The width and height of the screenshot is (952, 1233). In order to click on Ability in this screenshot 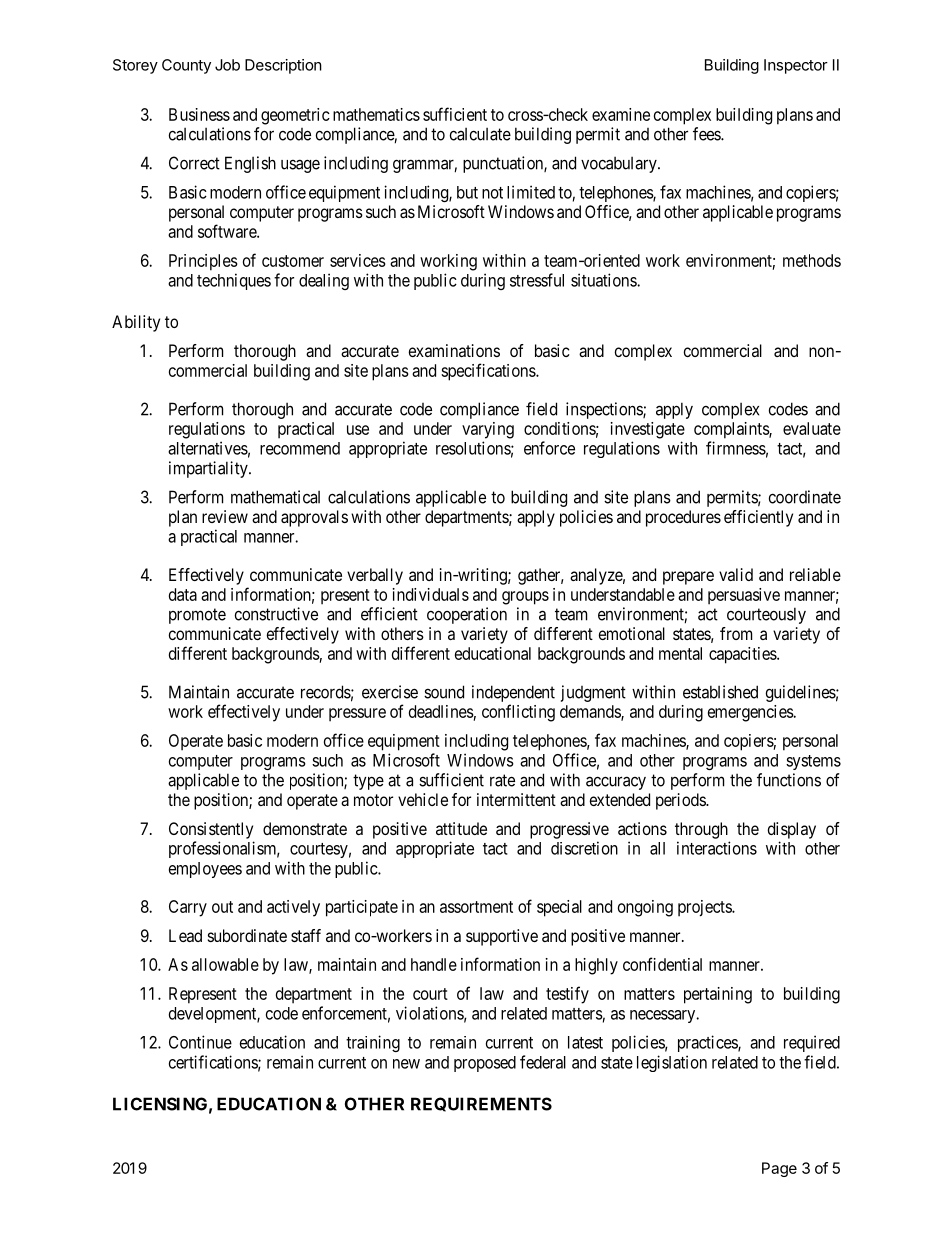, I will do `click(136, 323)`.
